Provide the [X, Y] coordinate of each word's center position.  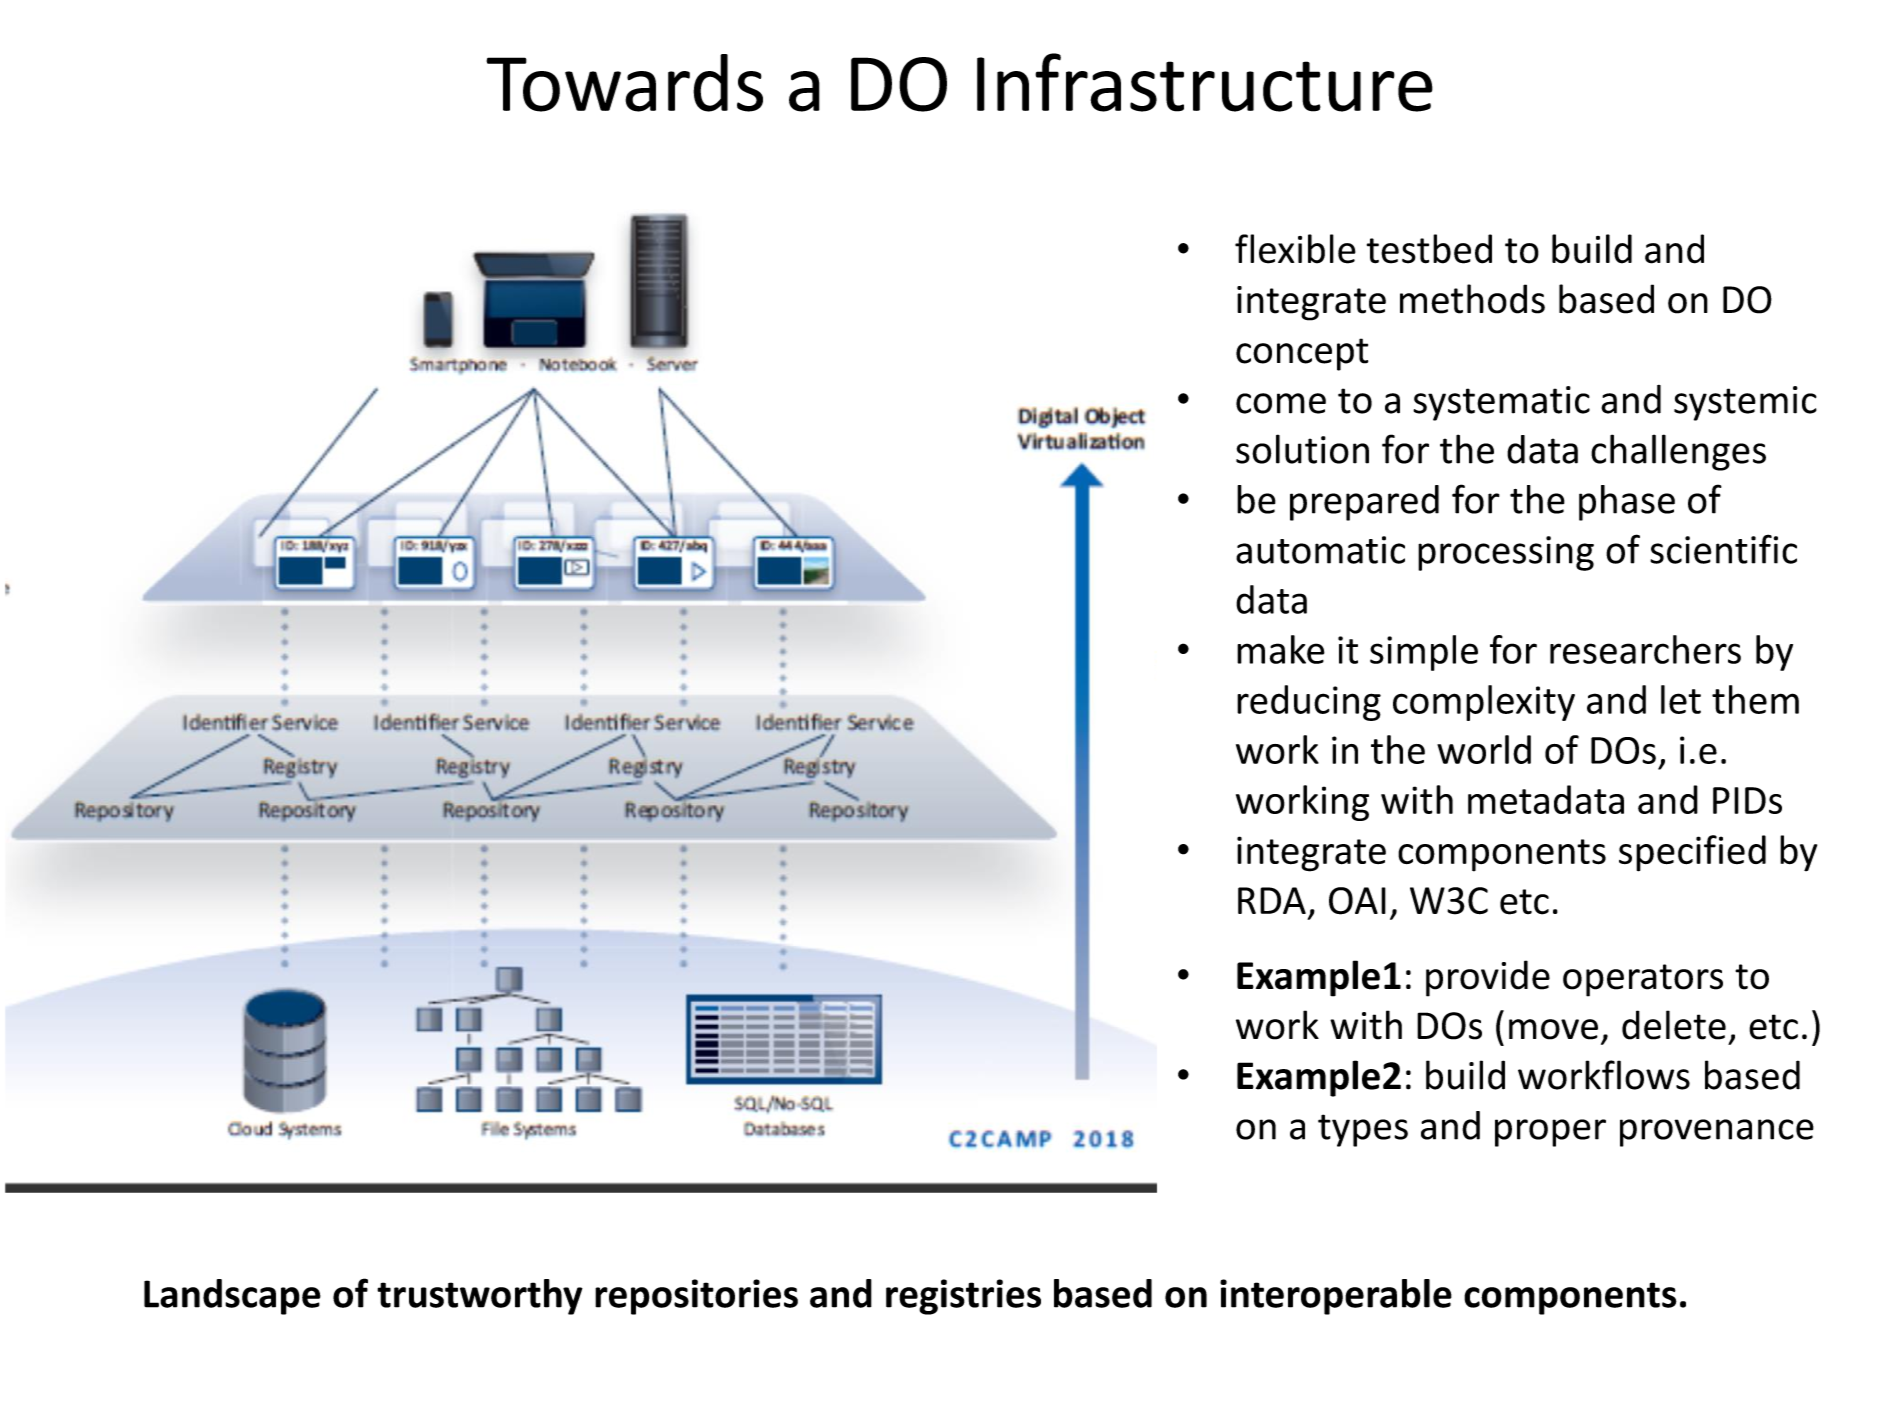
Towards [624, 83]
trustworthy [480, 1297]
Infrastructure [1205, 82]
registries [963, 1297]
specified [1692, 853]
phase [1627, 503]
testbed [1429, 249]
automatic [1320, 550]
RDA [1272, 900]
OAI [1357, 901]
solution [1302, 449]
